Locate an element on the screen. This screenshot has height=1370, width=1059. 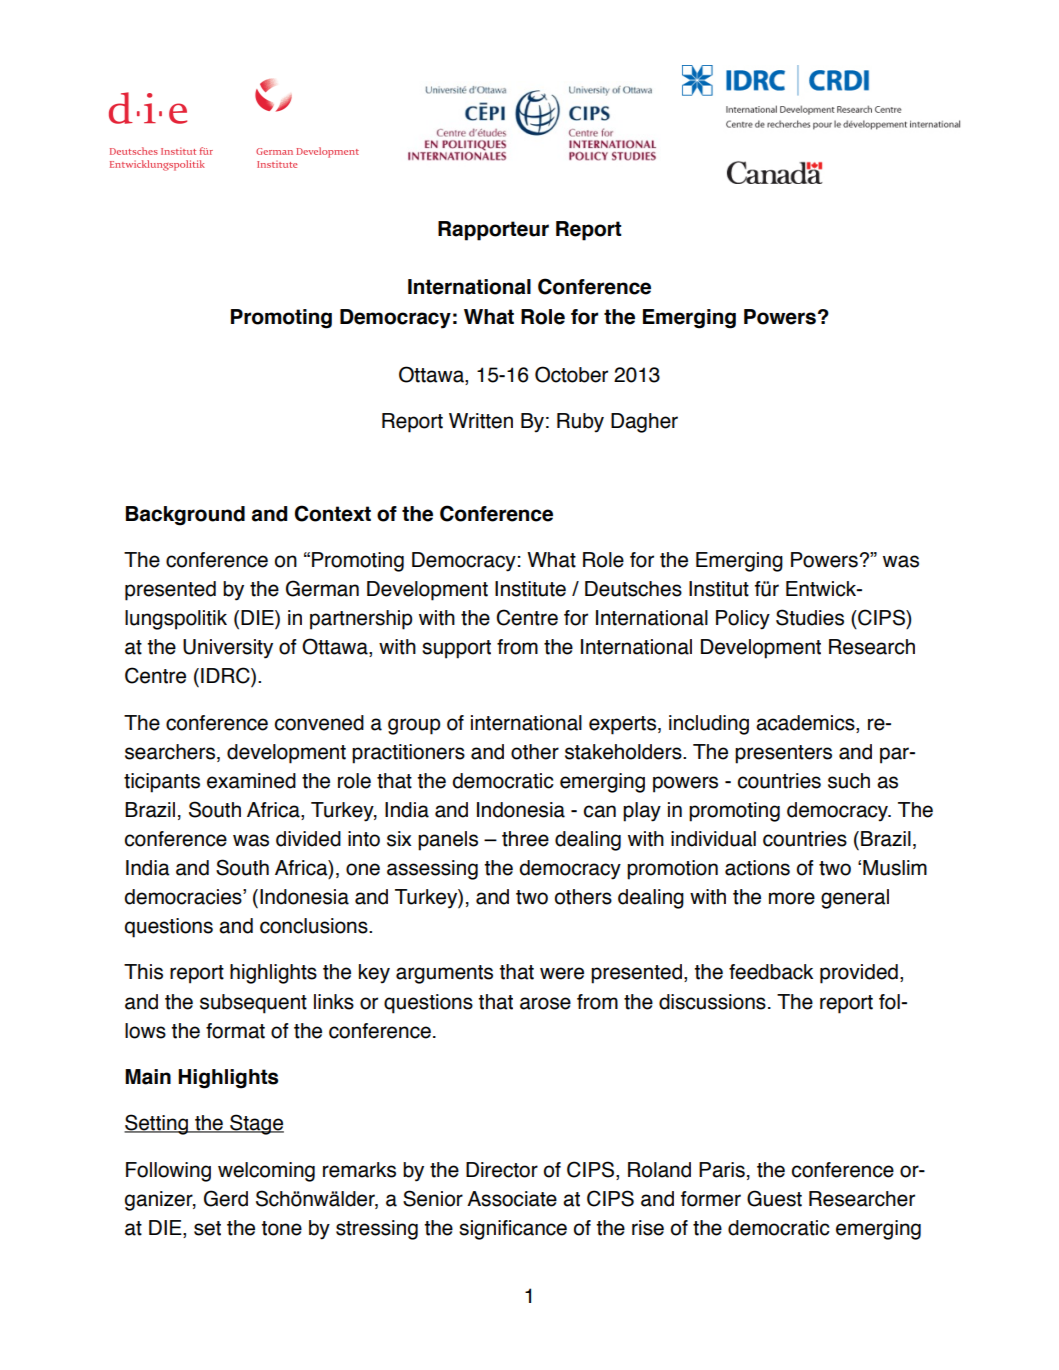
subsequent is located at coordinates (253, 1004).
